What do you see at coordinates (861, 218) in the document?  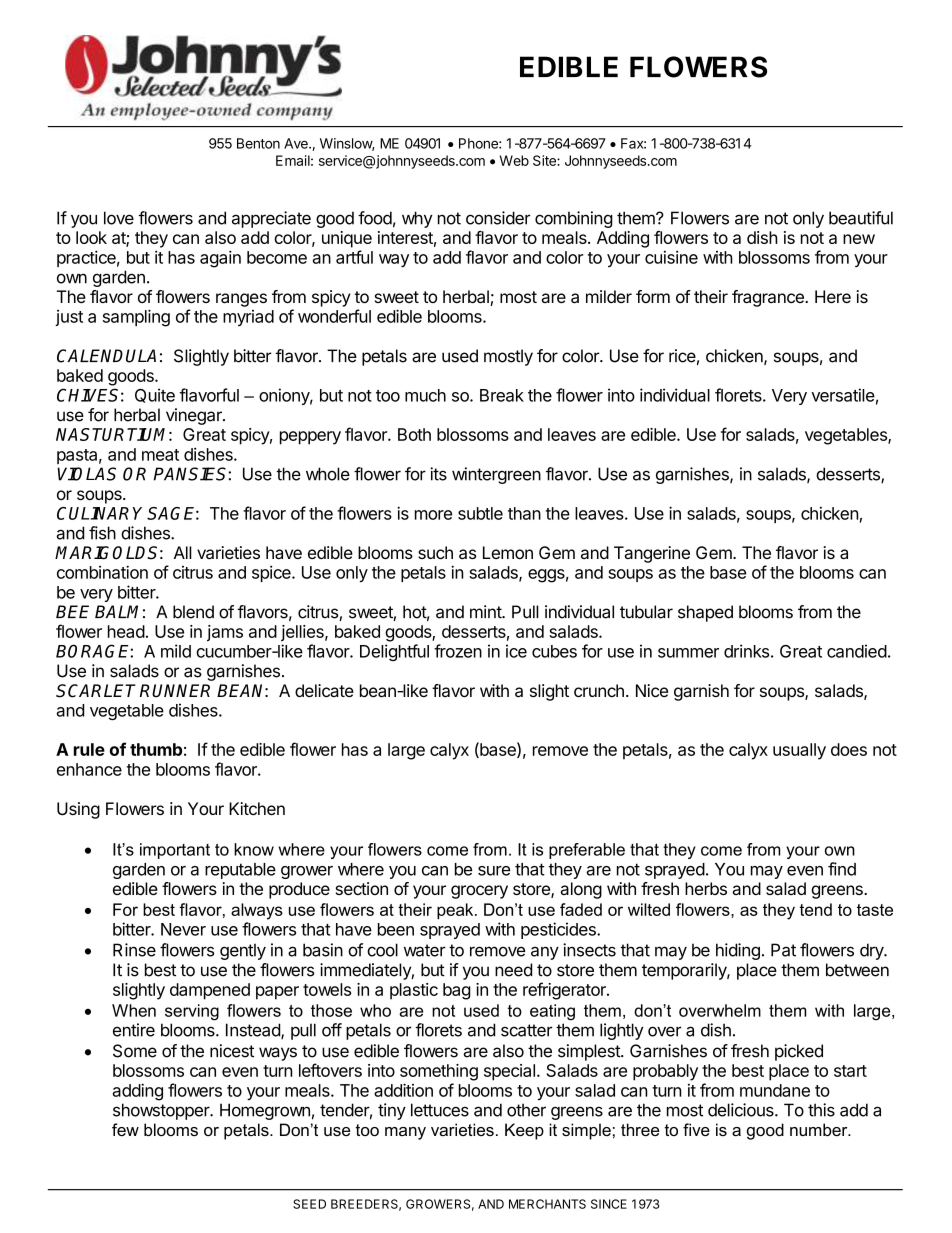 I see `beautiful` at bounding box center [861, 218].
